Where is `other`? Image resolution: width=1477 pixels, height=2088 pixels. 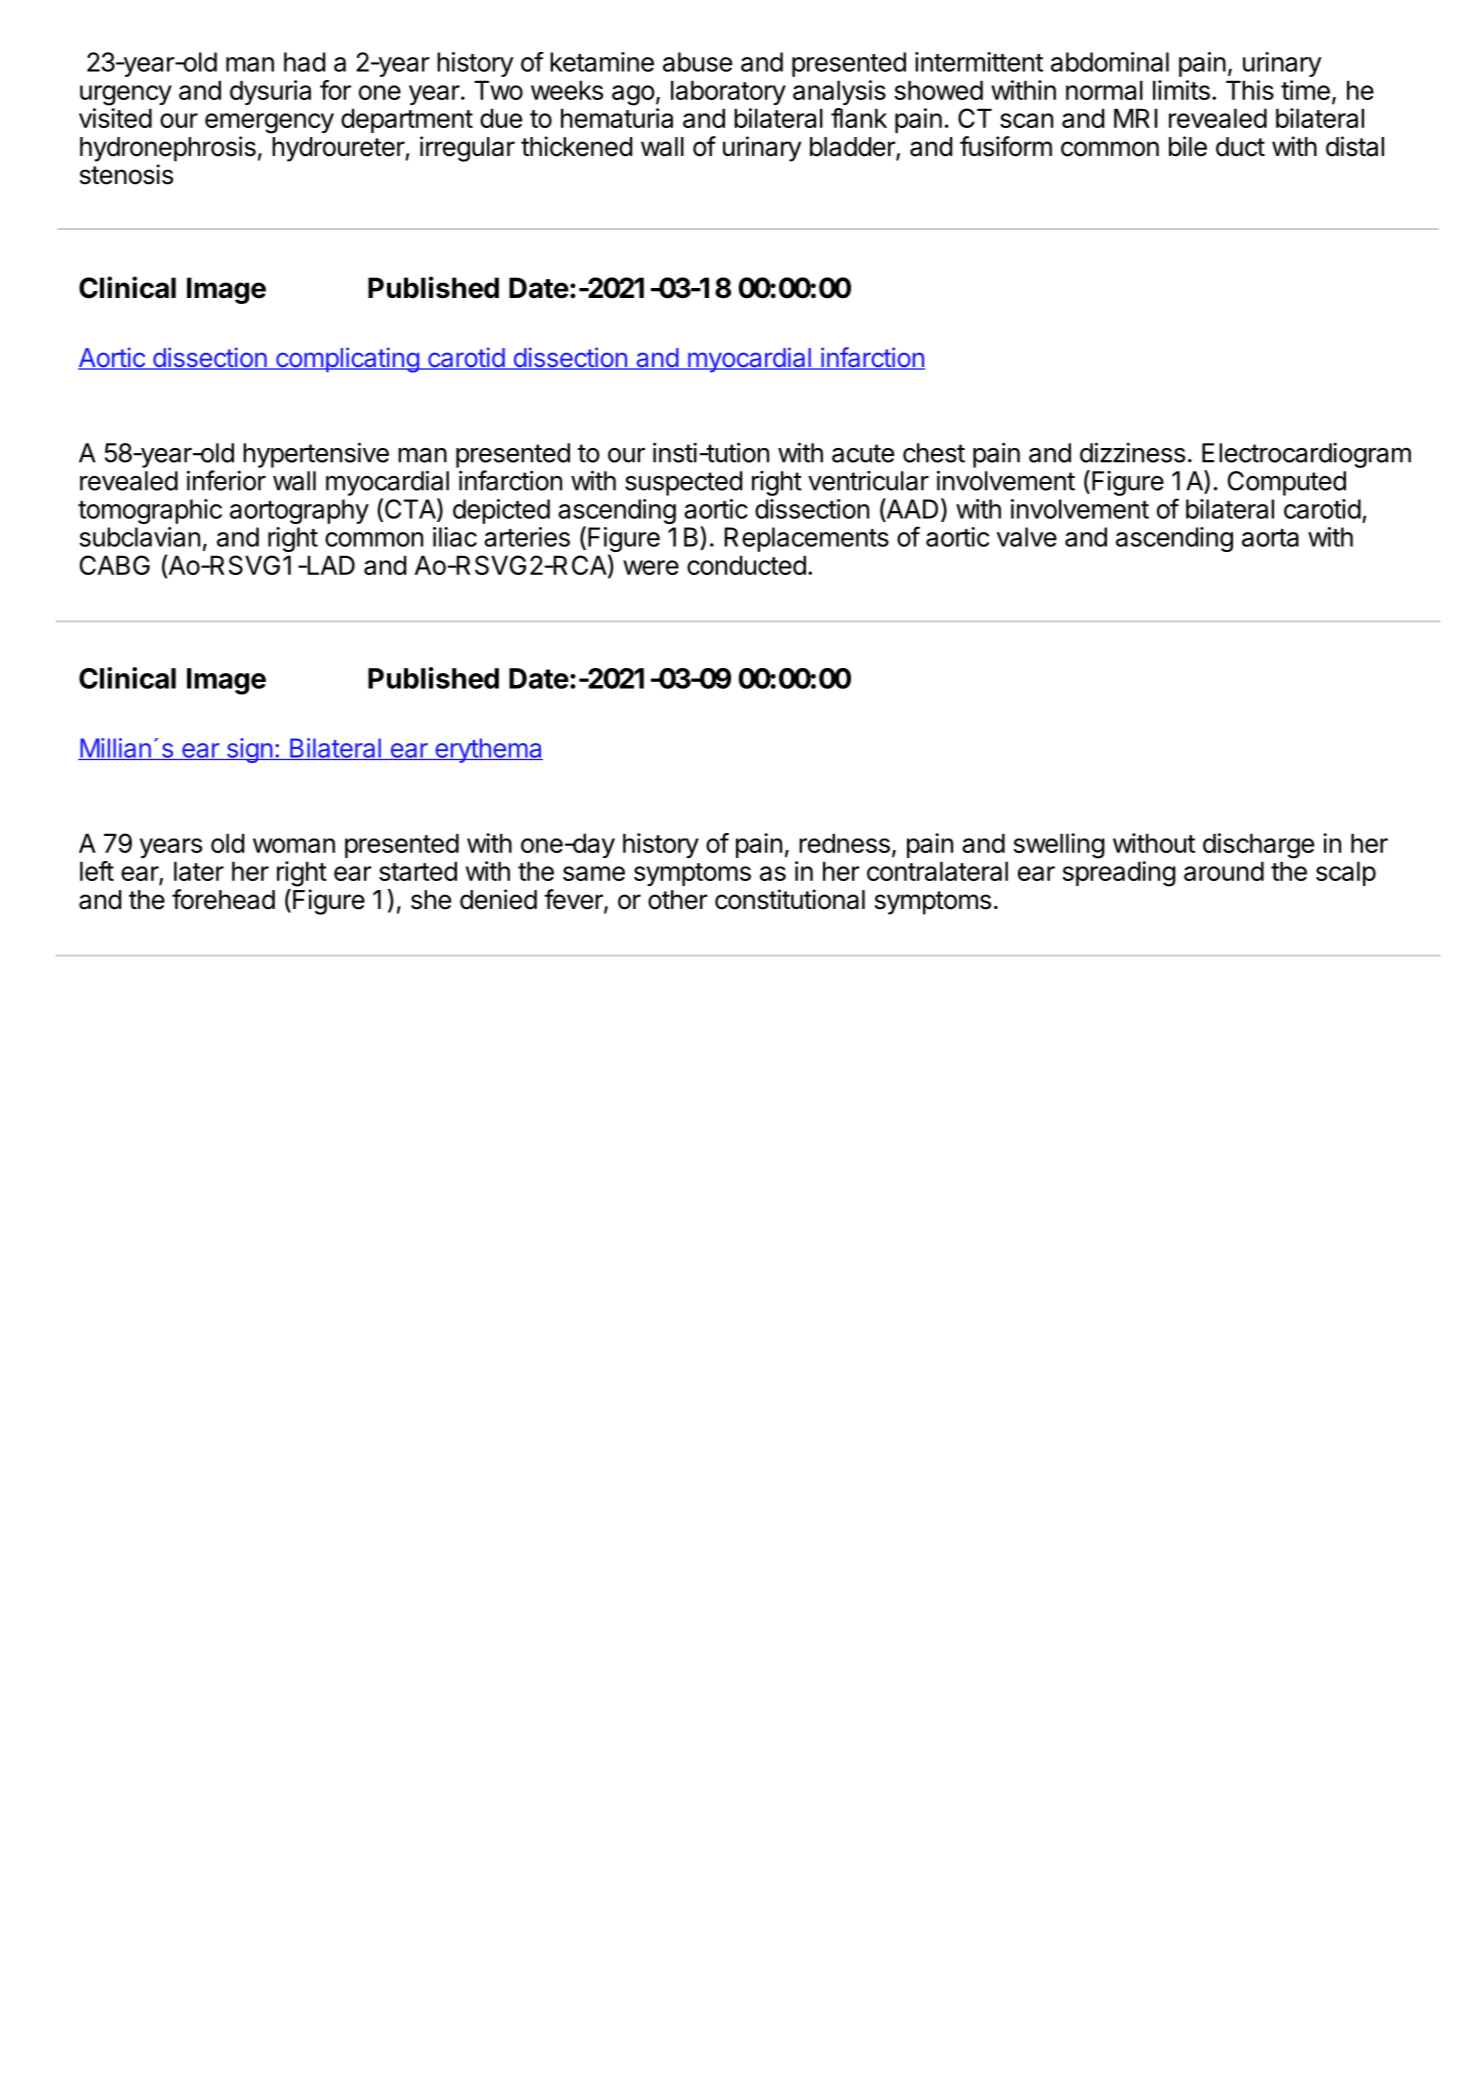 other is located at coordinates (678, 900).
